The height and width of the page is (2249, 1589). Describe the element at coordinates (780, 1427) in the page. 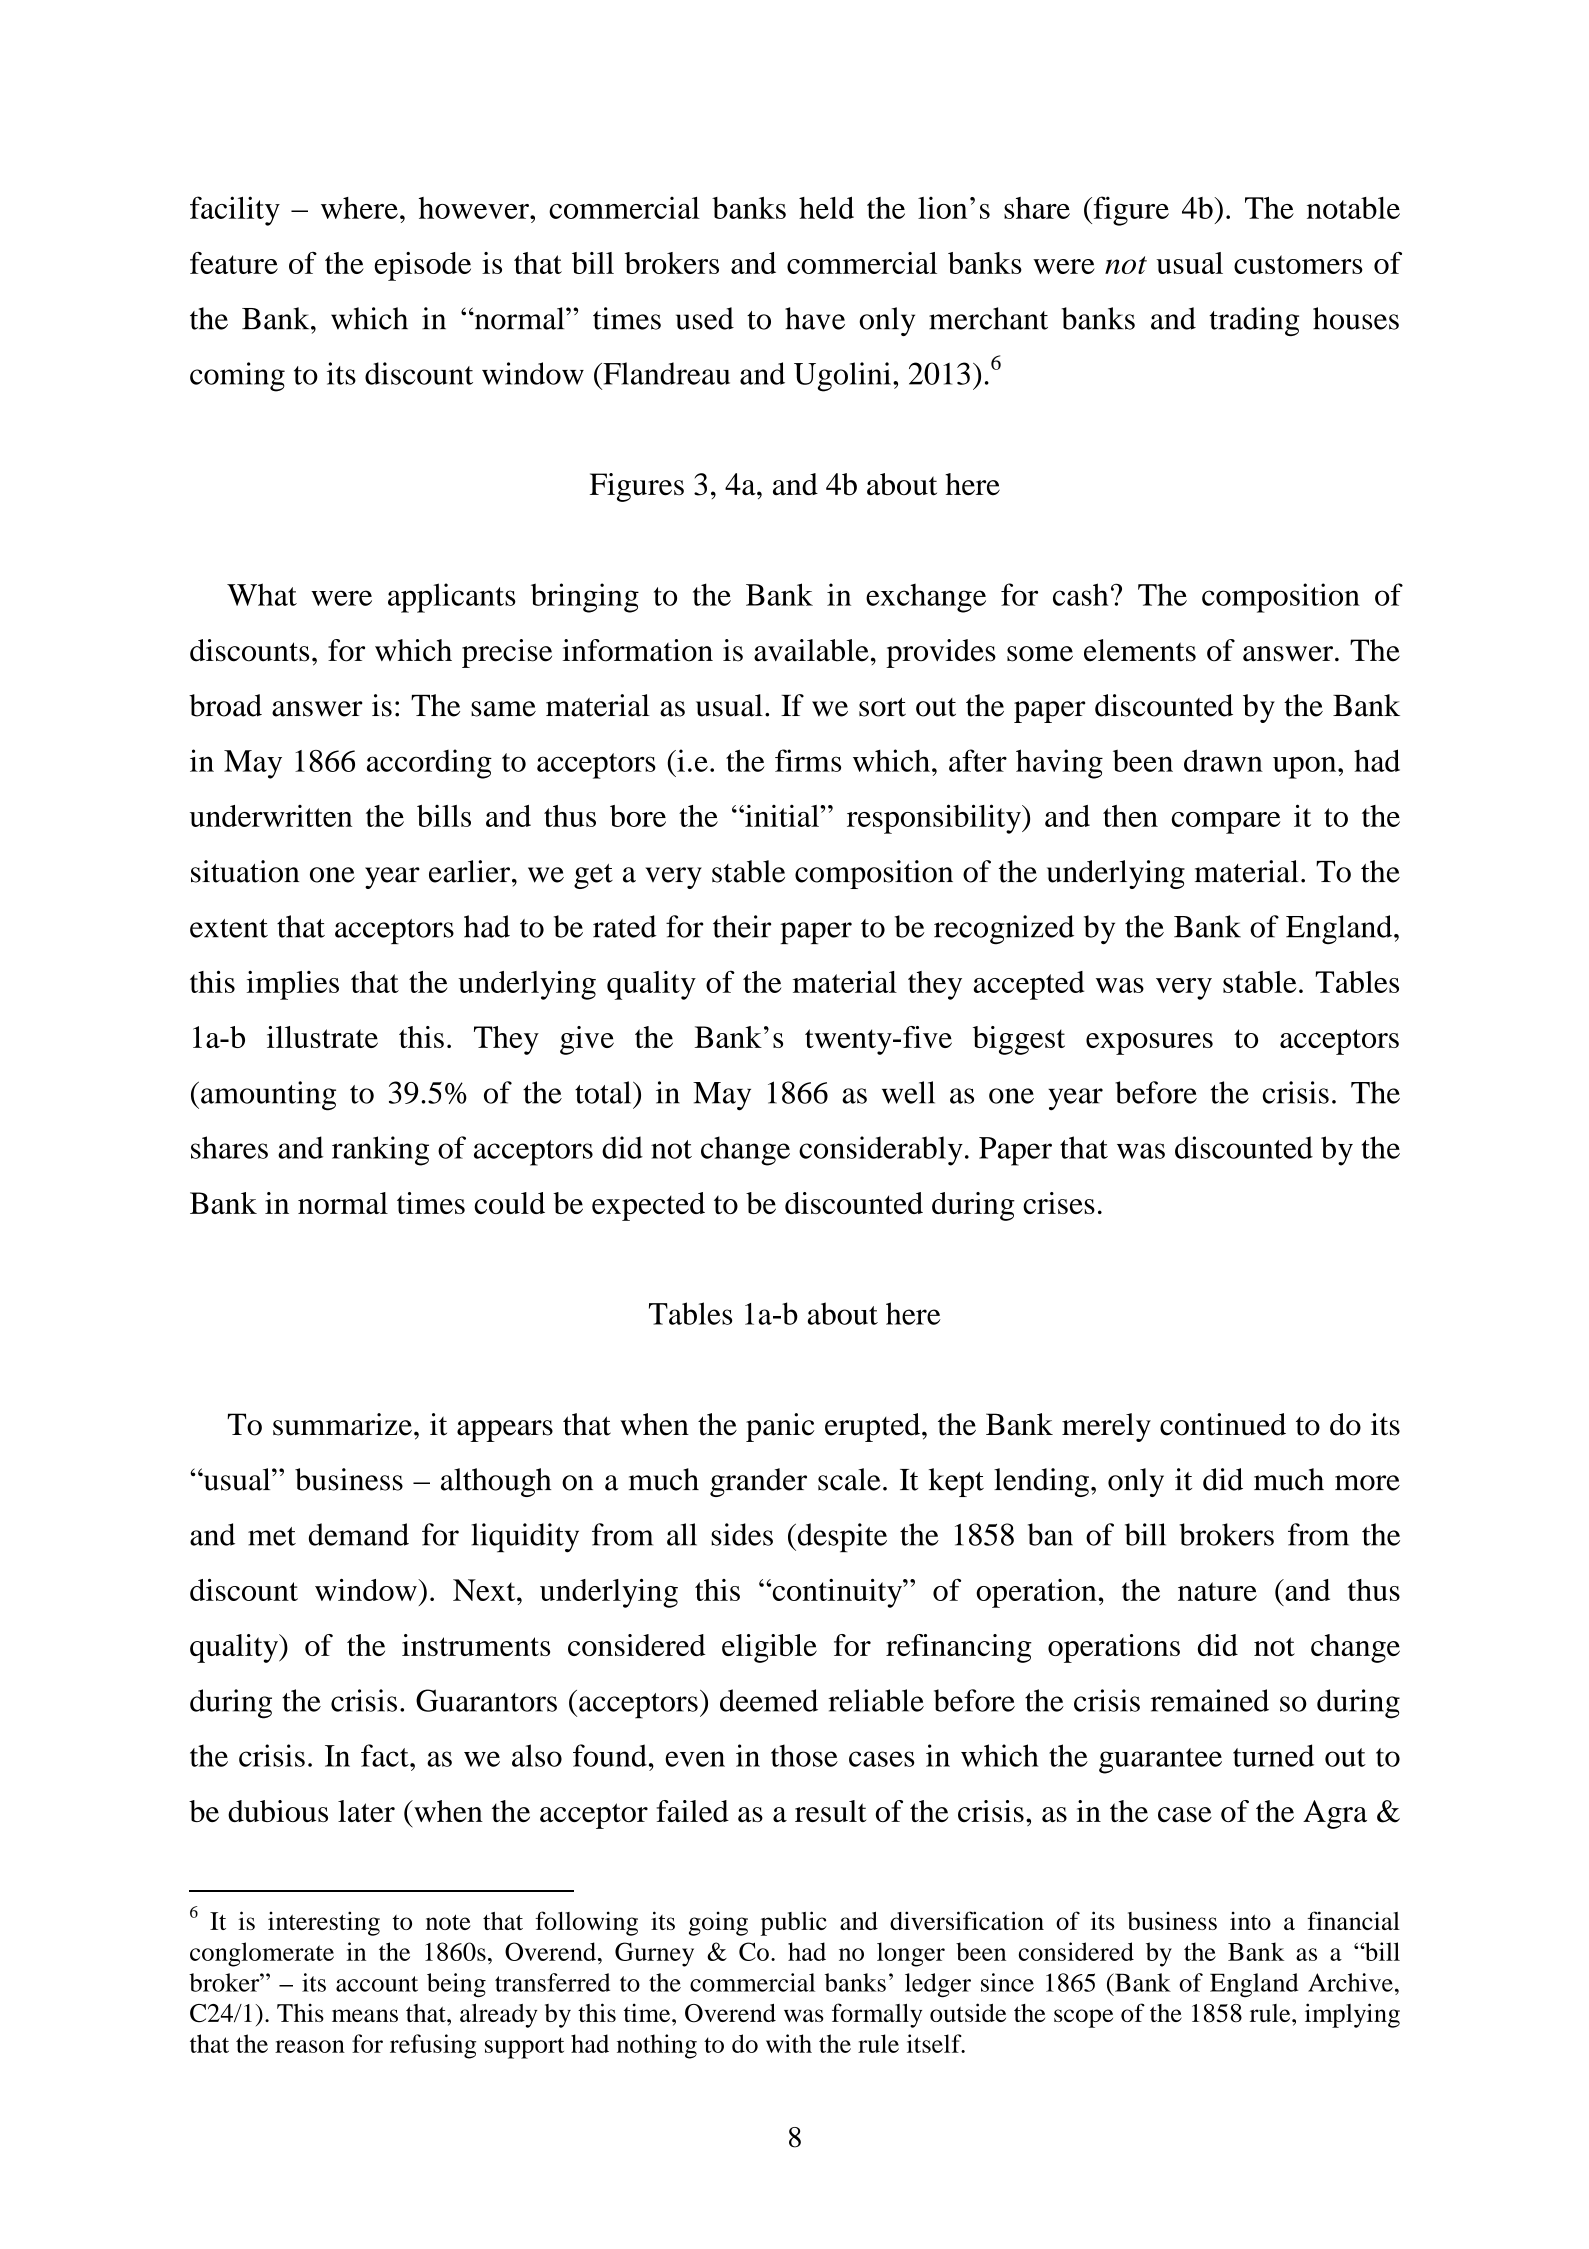

I see `panic` at that location.
